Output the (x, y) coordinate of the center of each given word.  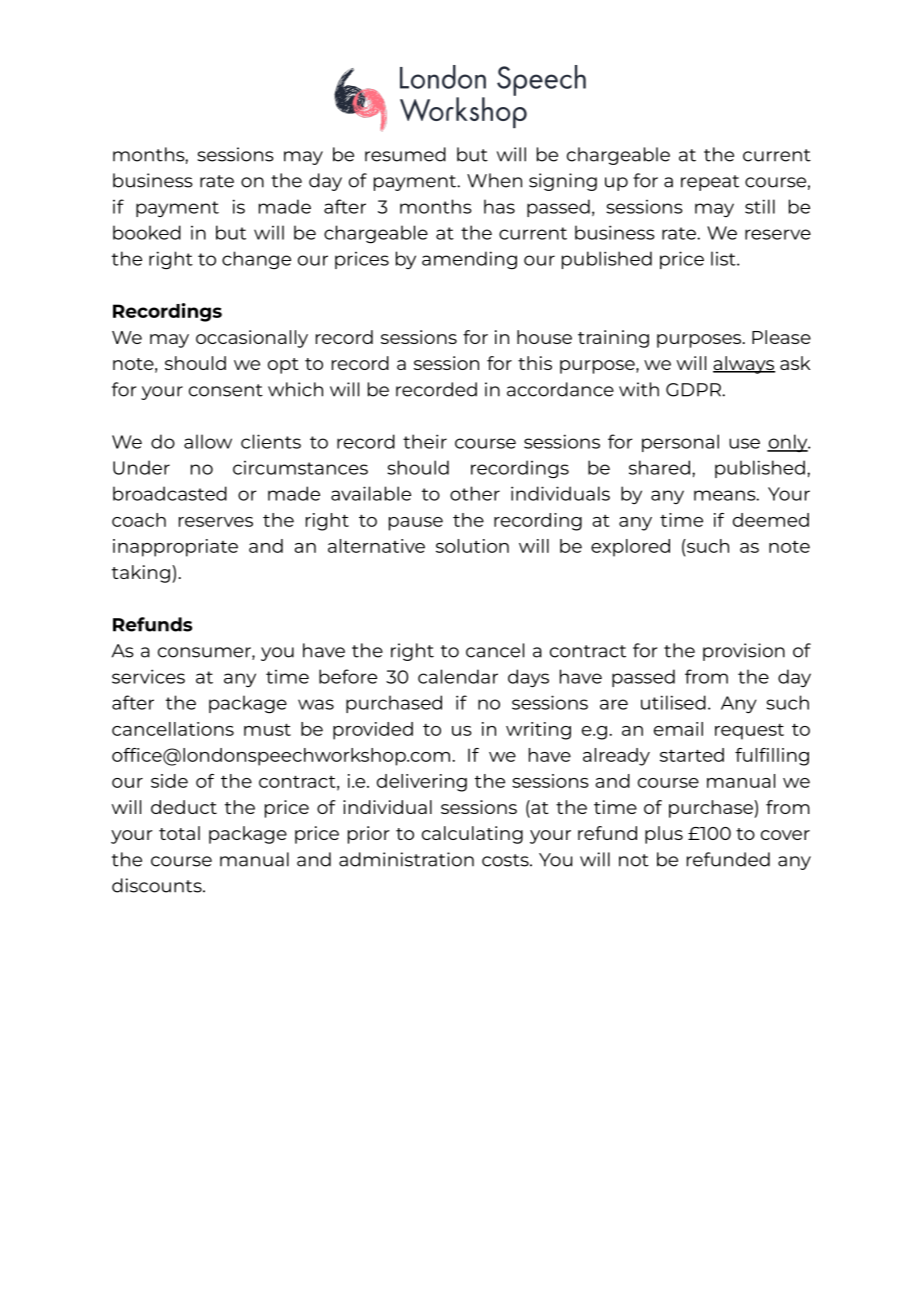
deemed (771, 520)
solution (472, 546)
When (494, 180)
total (179, 833)
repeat (710, 183)
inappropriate (175, 548)
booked (147, 232)
